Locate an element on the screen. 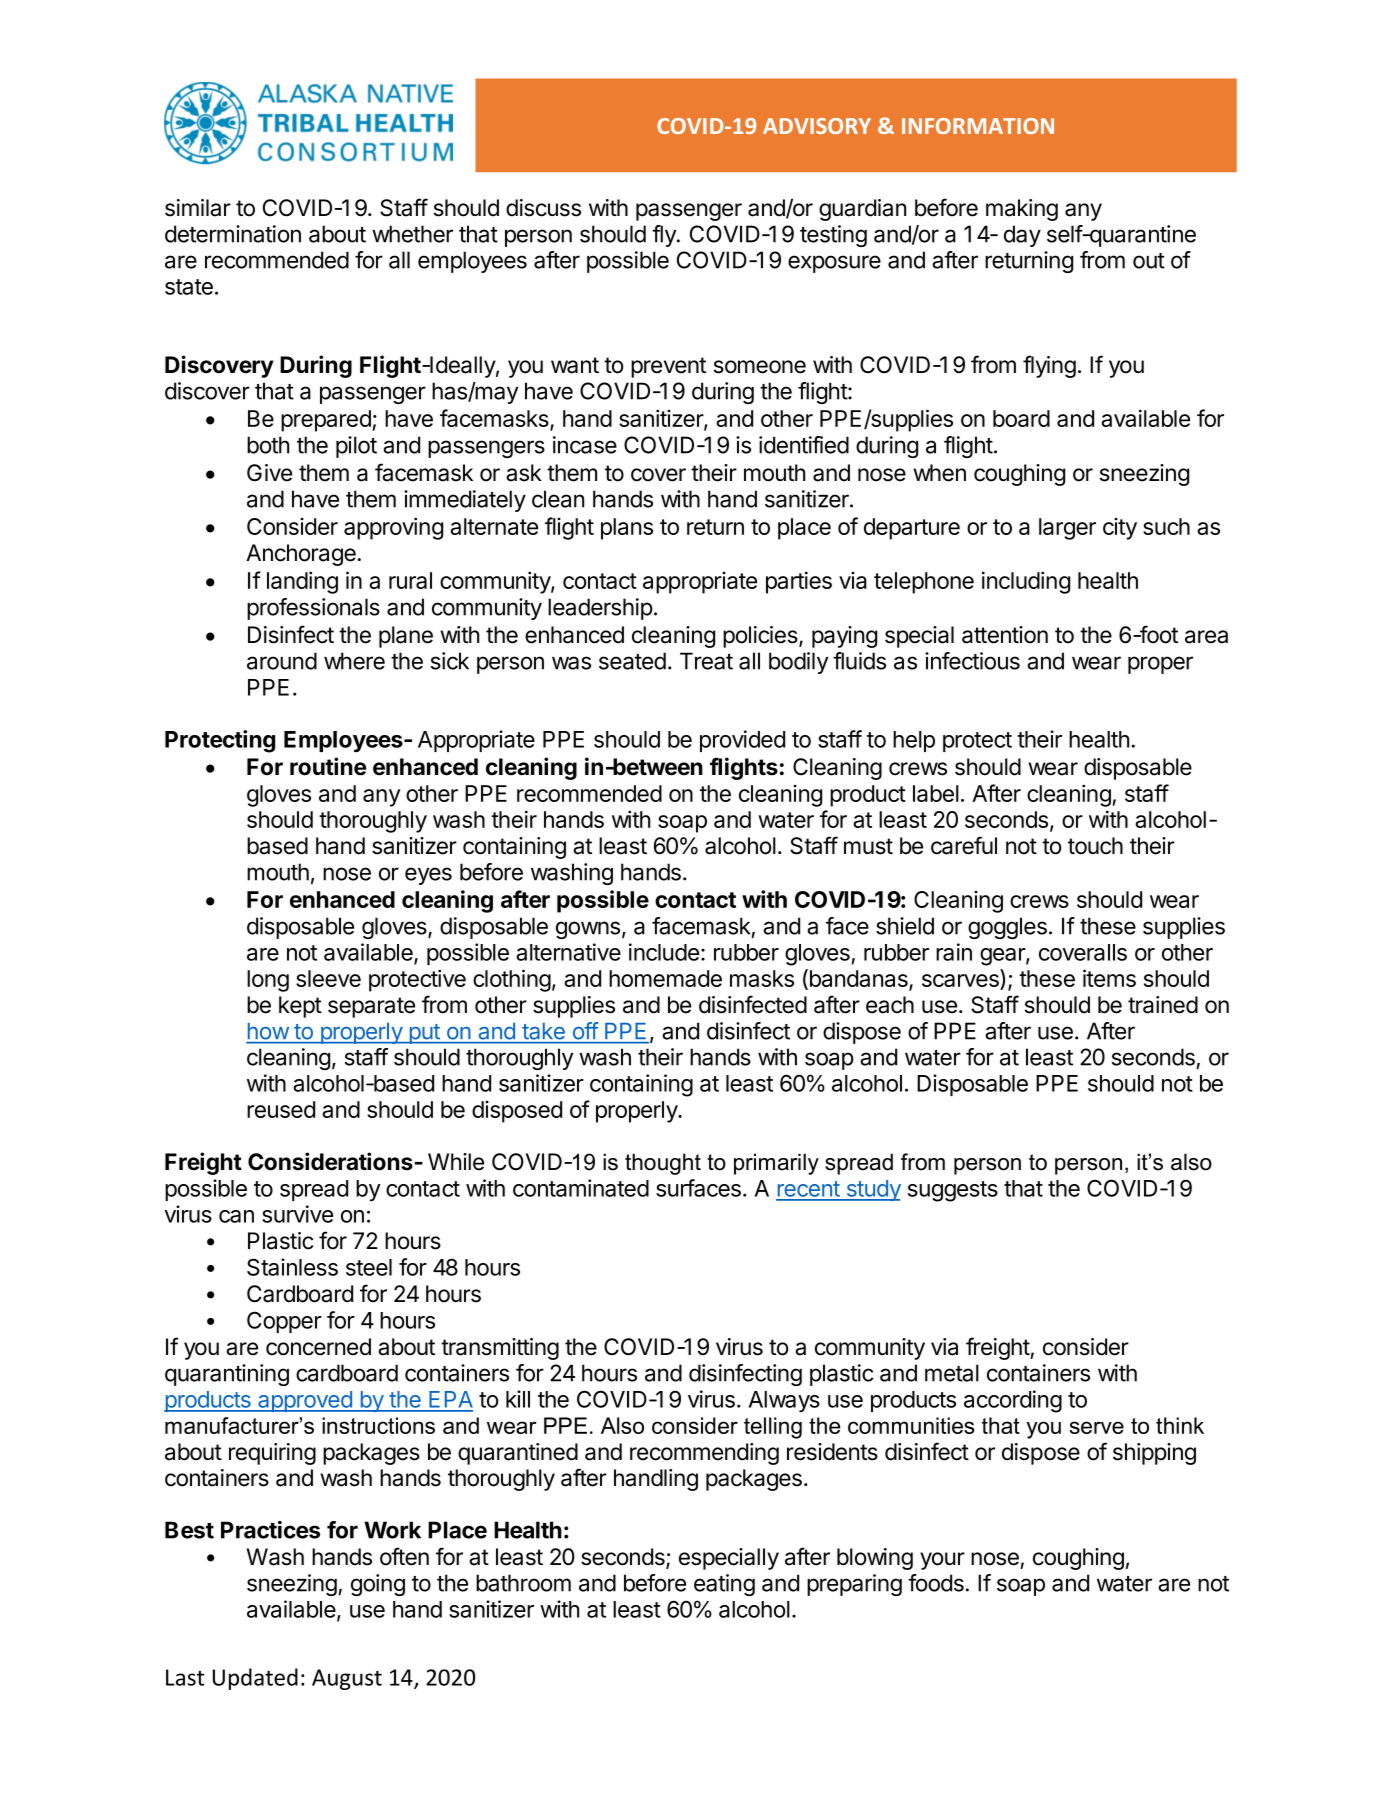 The width and height of the screenshot is (1395, 1805). larger is located at coordinates (1067, 529).
